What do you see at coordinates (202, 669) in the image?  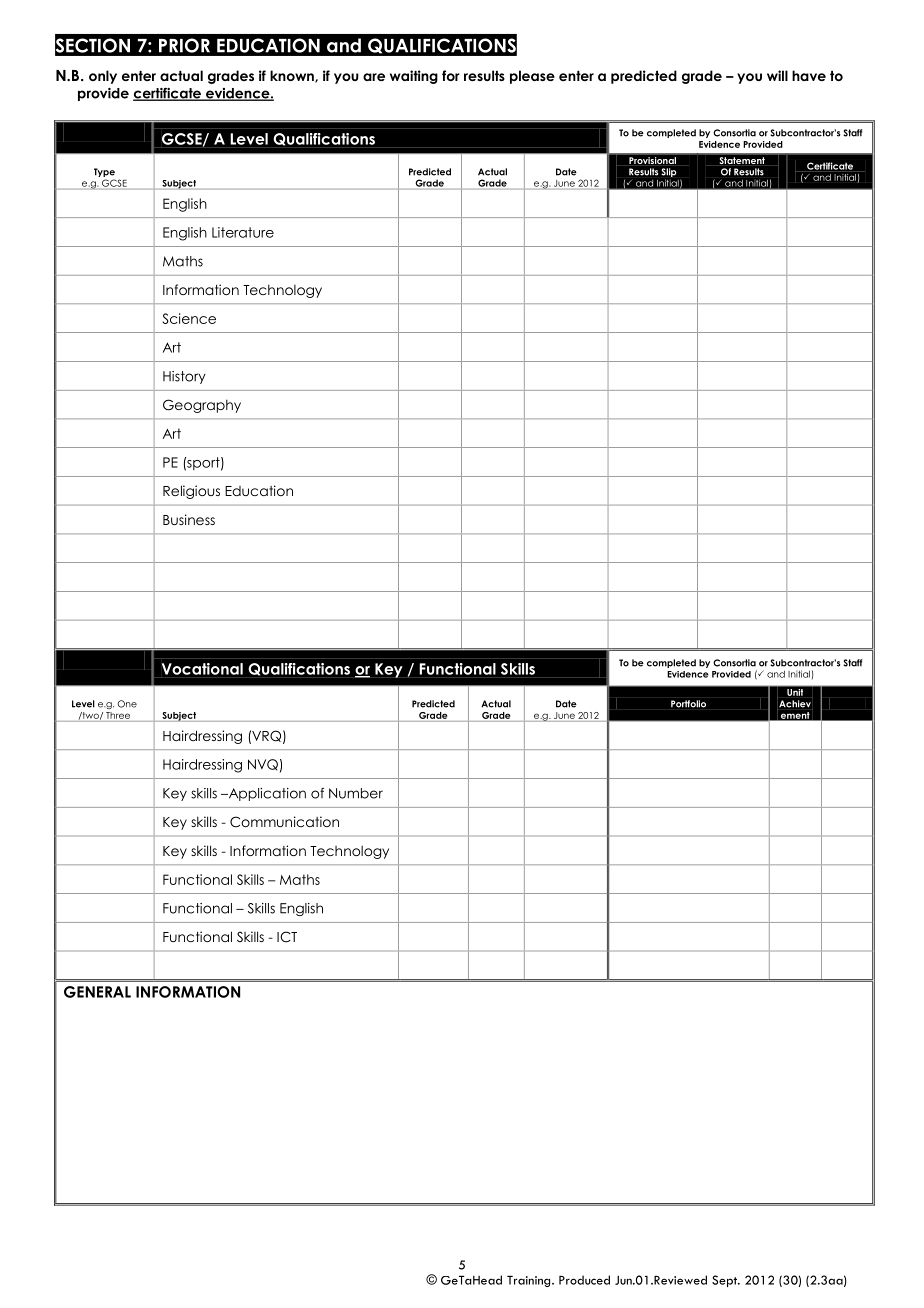 I see `Vocational` at bounding box center [202, 669].
